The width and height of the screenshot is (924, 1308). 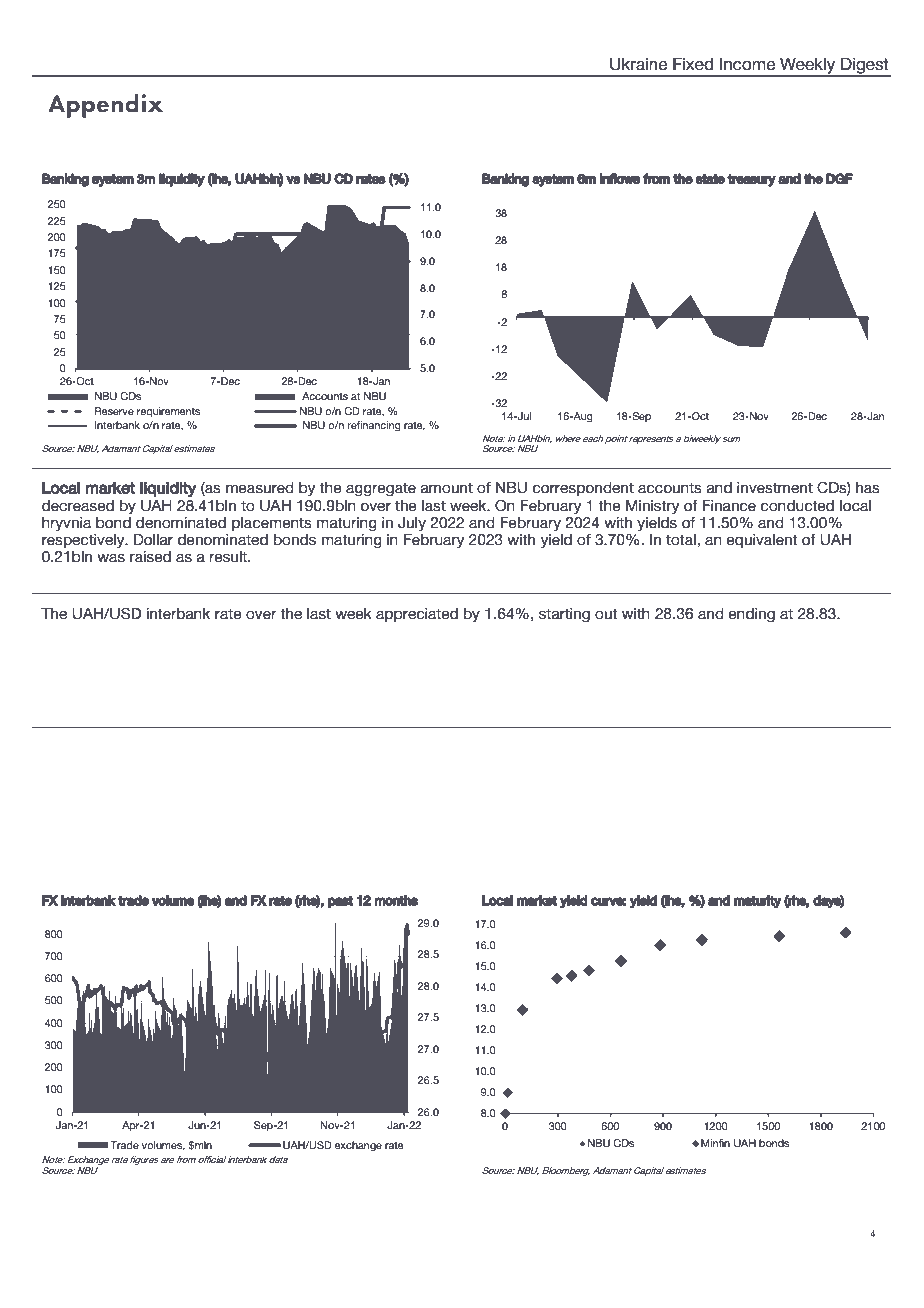 What do you see at coordinates (105, 106) in the screenshot?
I see `Appendix` at bounding box center [105, 106].
